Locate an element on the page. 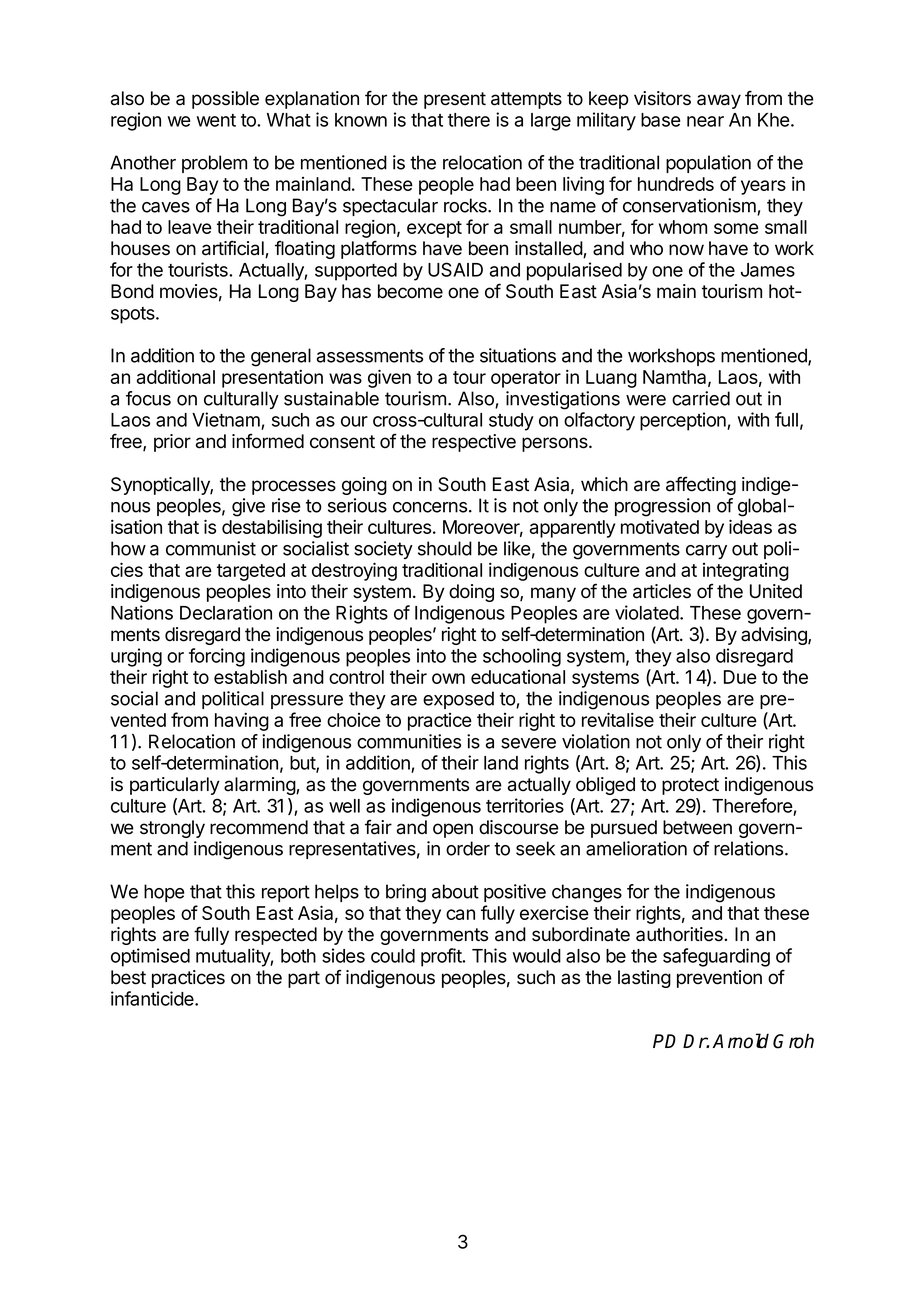 This image has width=924, height=1308. infanticide is located at coordinates (153, 998).
